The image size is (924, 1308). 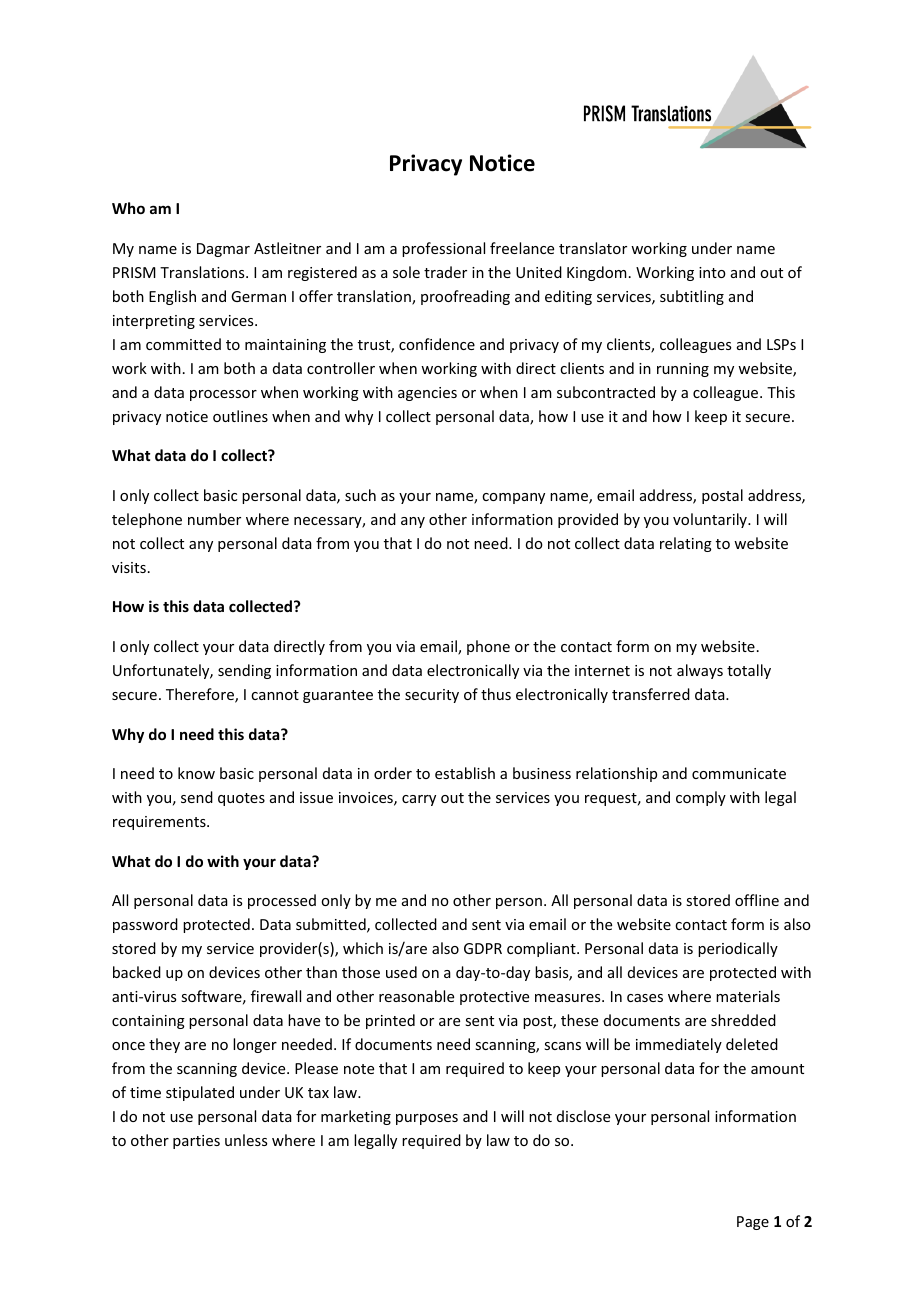 I want to click on into, so click(x=712, y=272).
